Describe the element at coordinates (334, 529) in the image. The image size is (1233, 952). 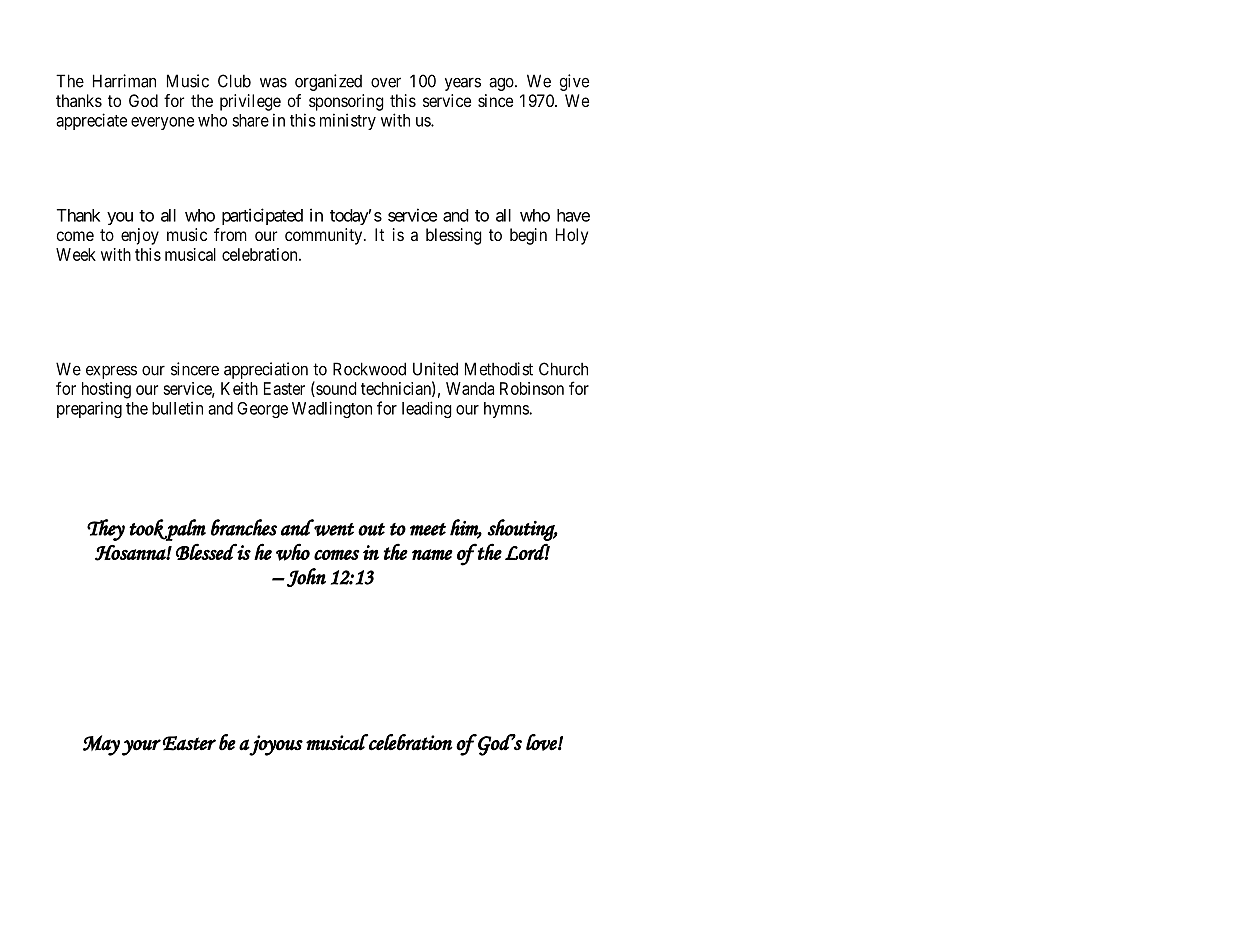
I see `went` at that location.
